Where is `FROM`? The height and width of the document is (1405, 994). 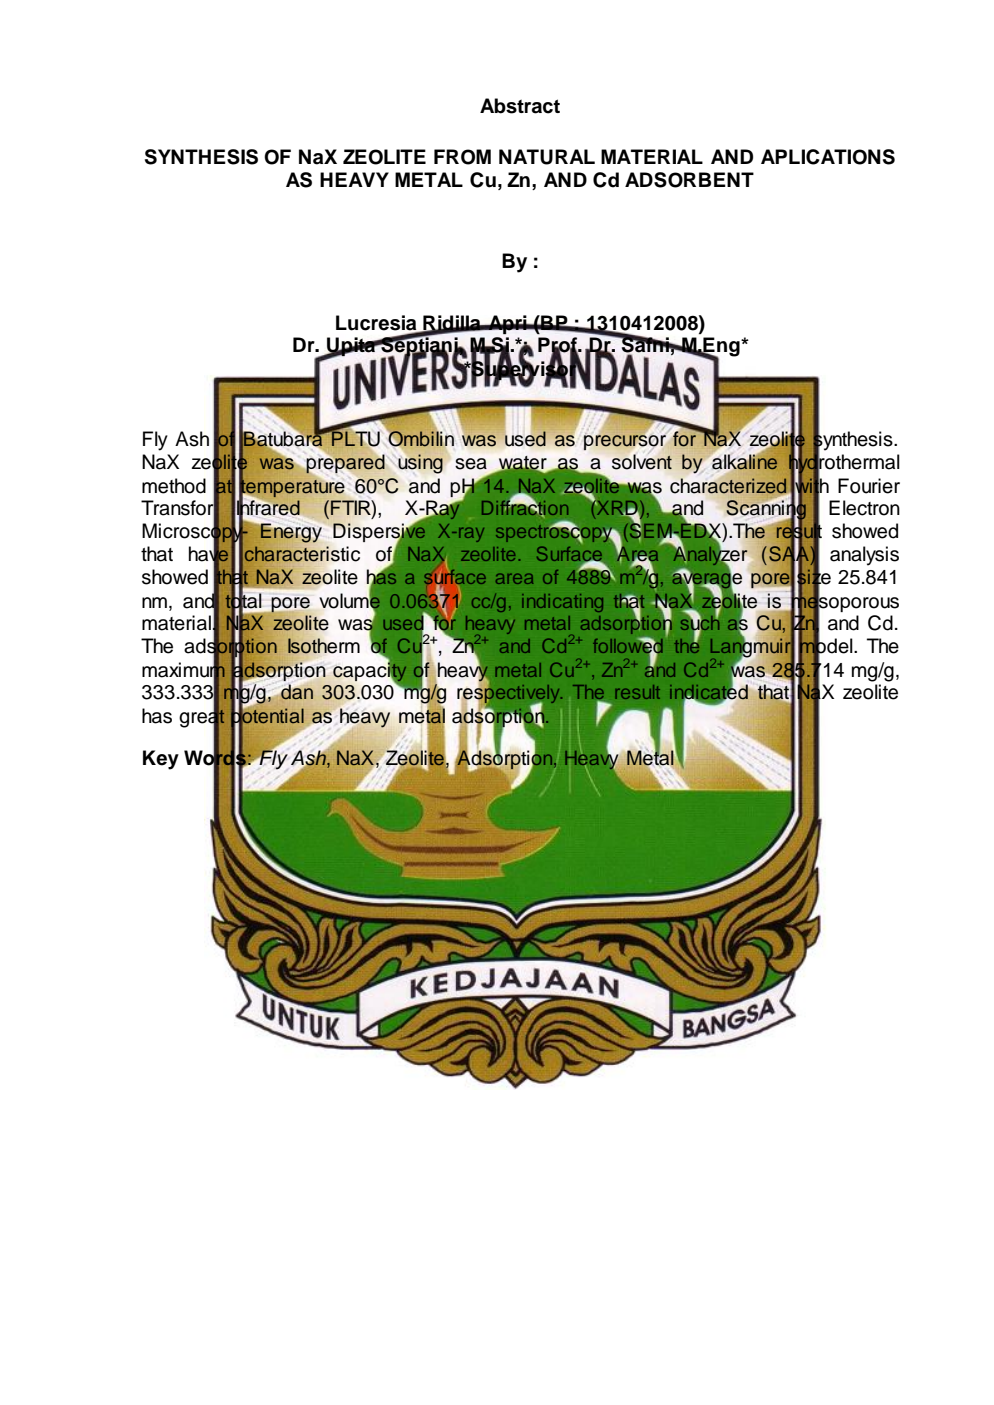 FROM is located at coordinates (462, 157).
